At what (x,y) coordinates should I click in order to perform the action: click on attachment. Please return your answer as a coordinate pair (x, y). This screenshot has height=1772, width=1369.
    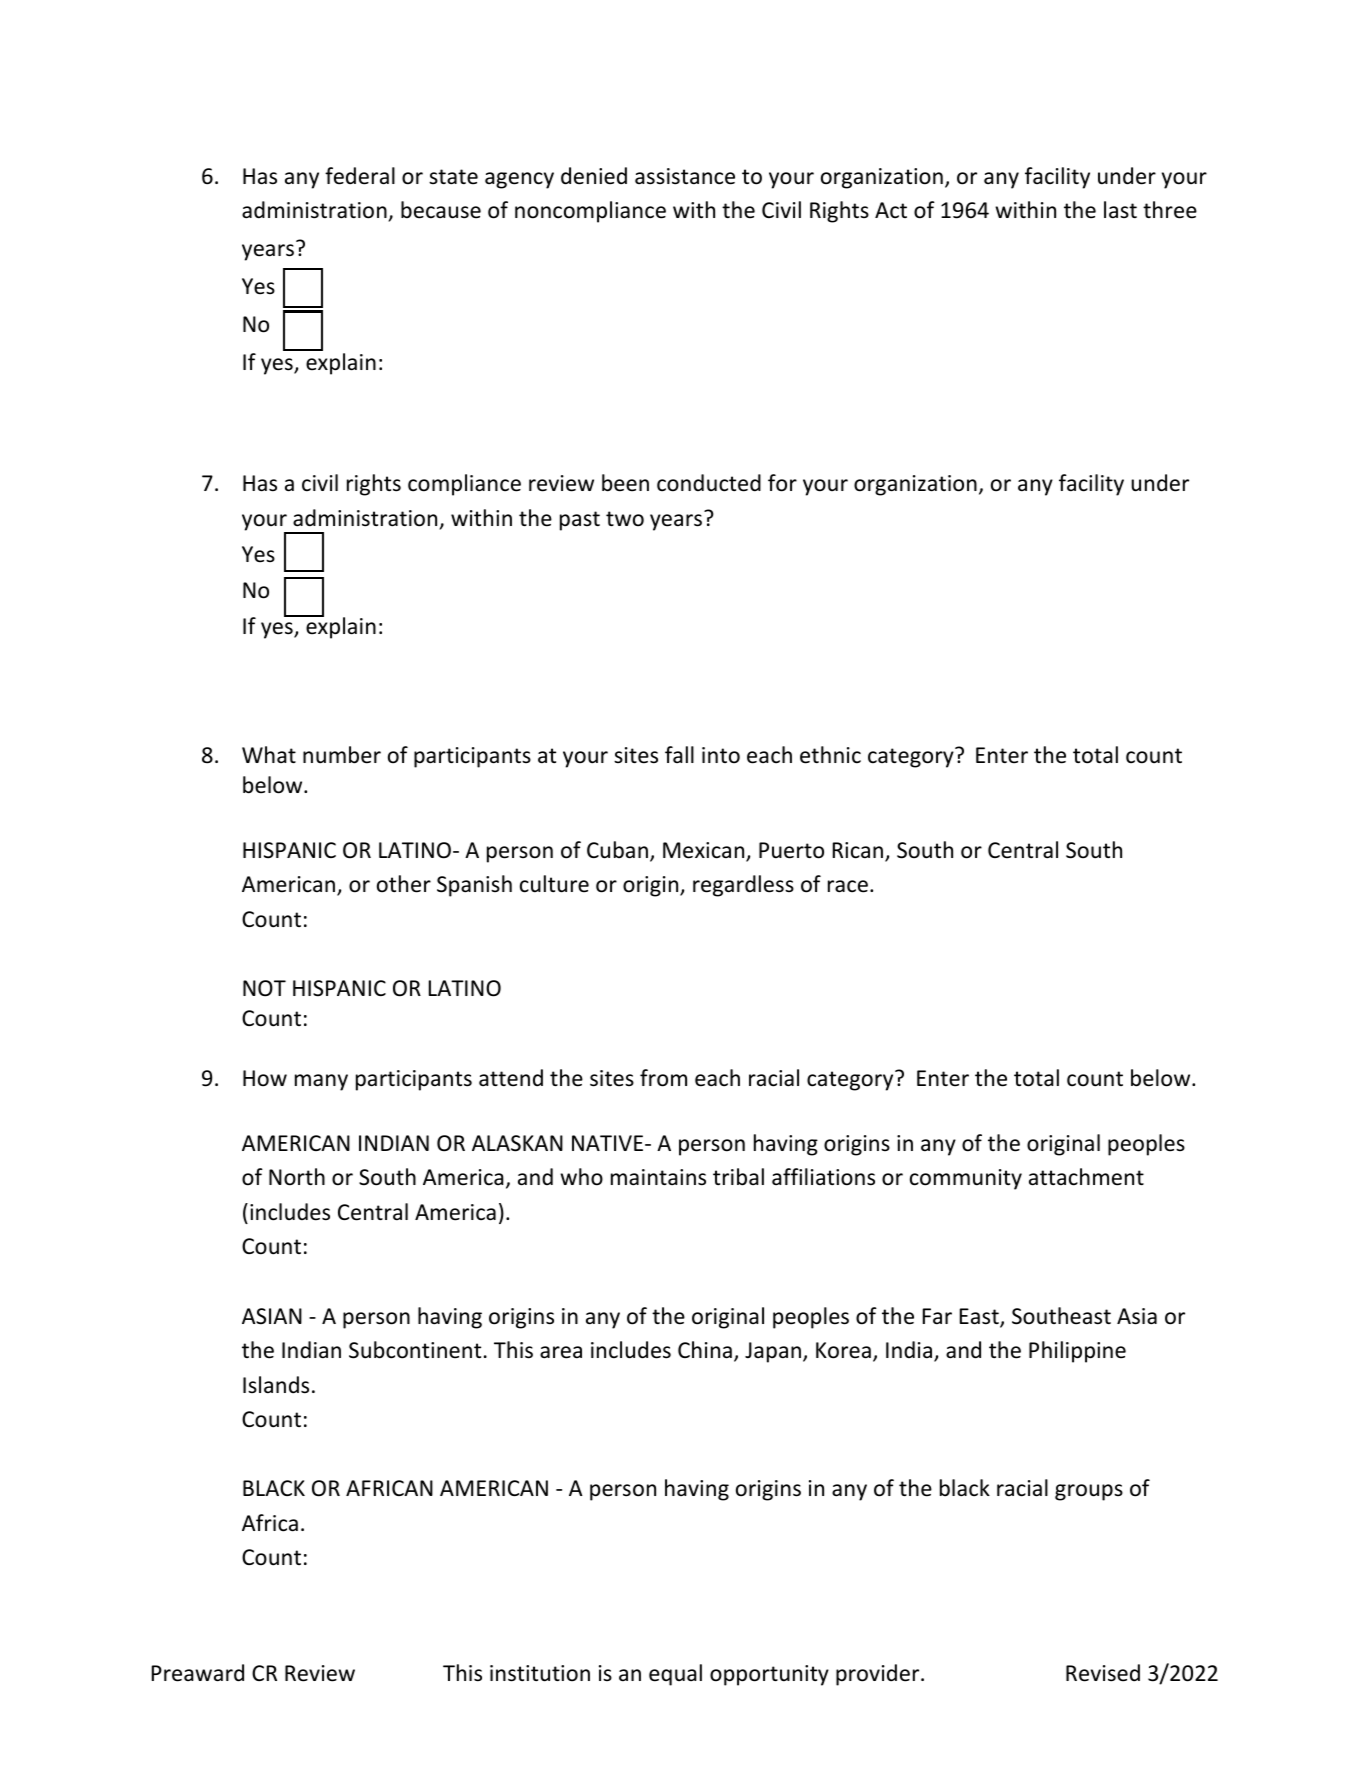
    Looking at the image, I should click on (1086, 1177).
